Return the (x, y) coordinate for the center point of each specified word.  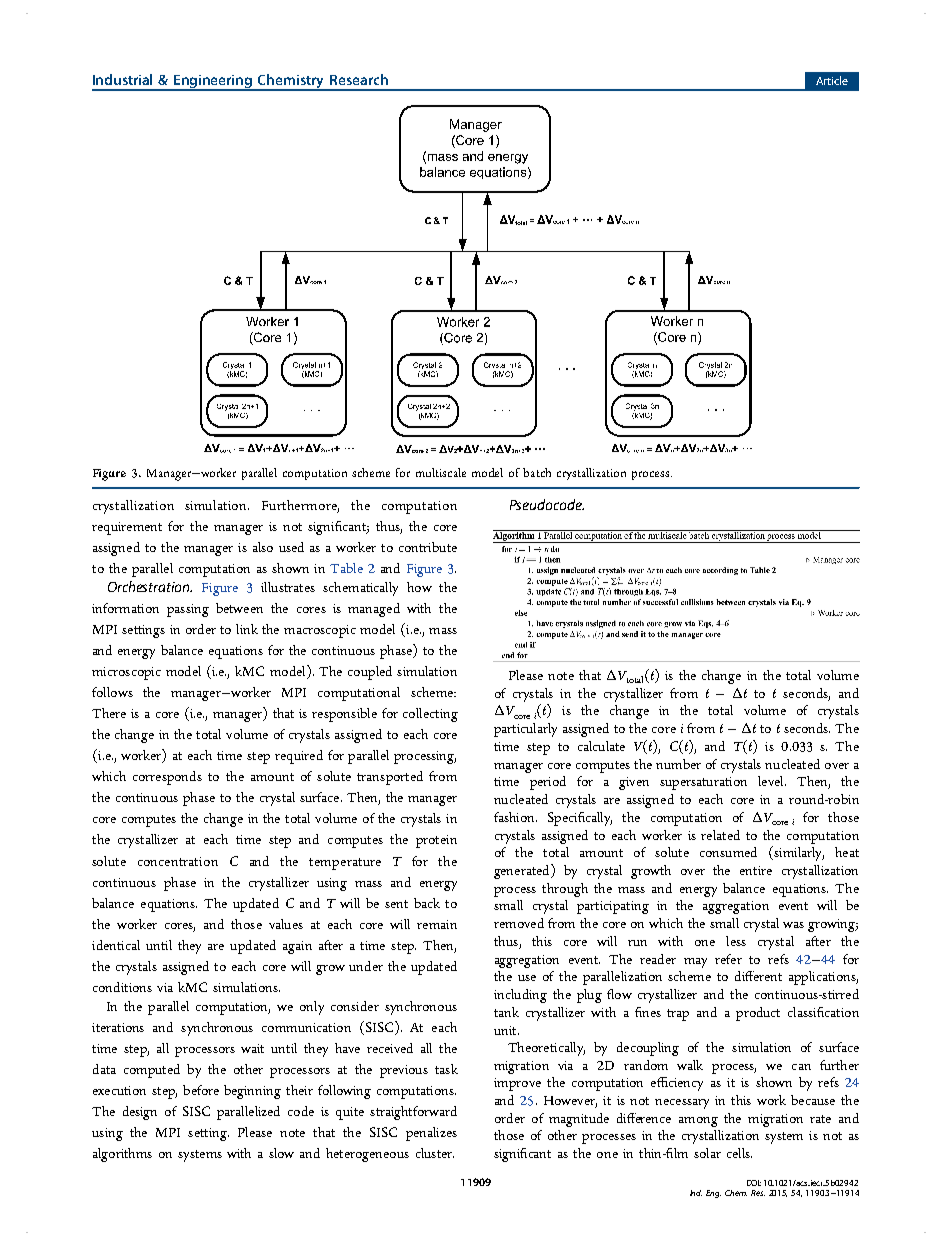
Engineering (213, 82)
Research (359, 79)
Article (832, 80)
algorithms (122, 1155)
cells (739, 1153)
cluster (435, 1153)
